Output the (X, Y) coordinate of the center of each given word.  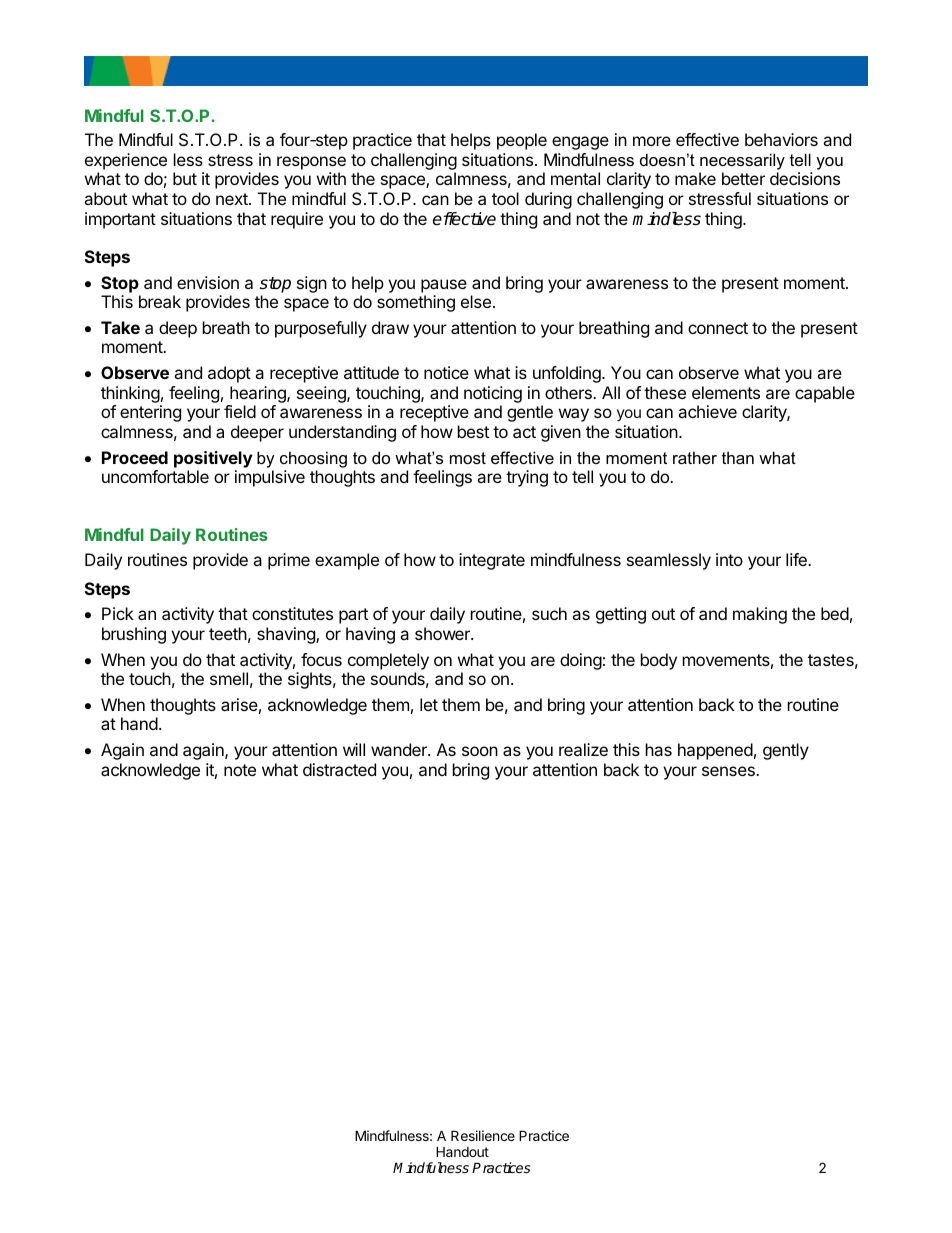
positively (213, 459)
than (738, 457)
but (185, 178)
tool (505, 198)
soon (480, 751)
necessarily (742, 161)
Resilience (483, 1135)
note (240, 770)
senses (729, 771)
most (468, 458)
